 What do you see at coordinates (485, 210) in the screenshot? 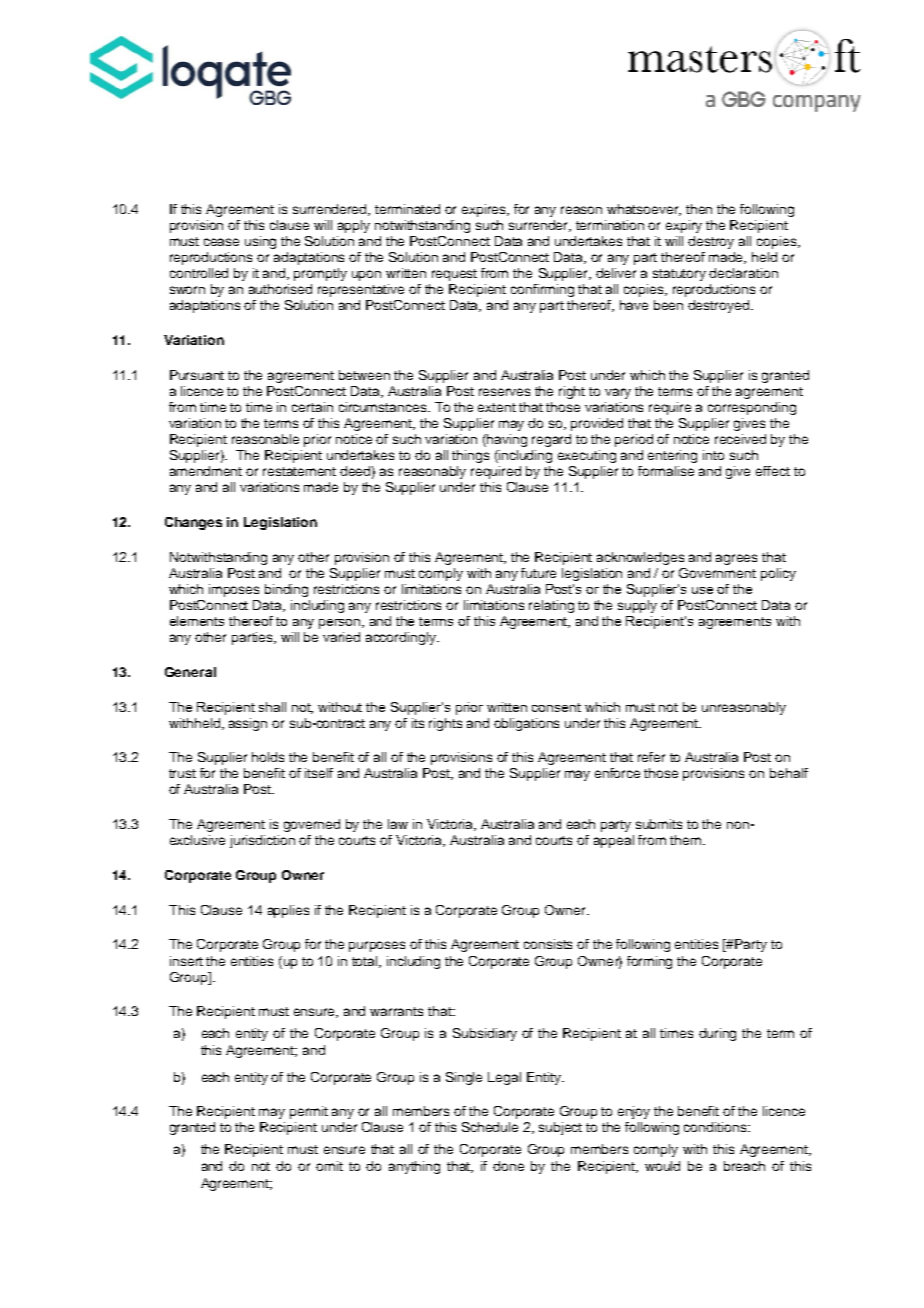
I see `expires` at bounding box center [485, 210].
